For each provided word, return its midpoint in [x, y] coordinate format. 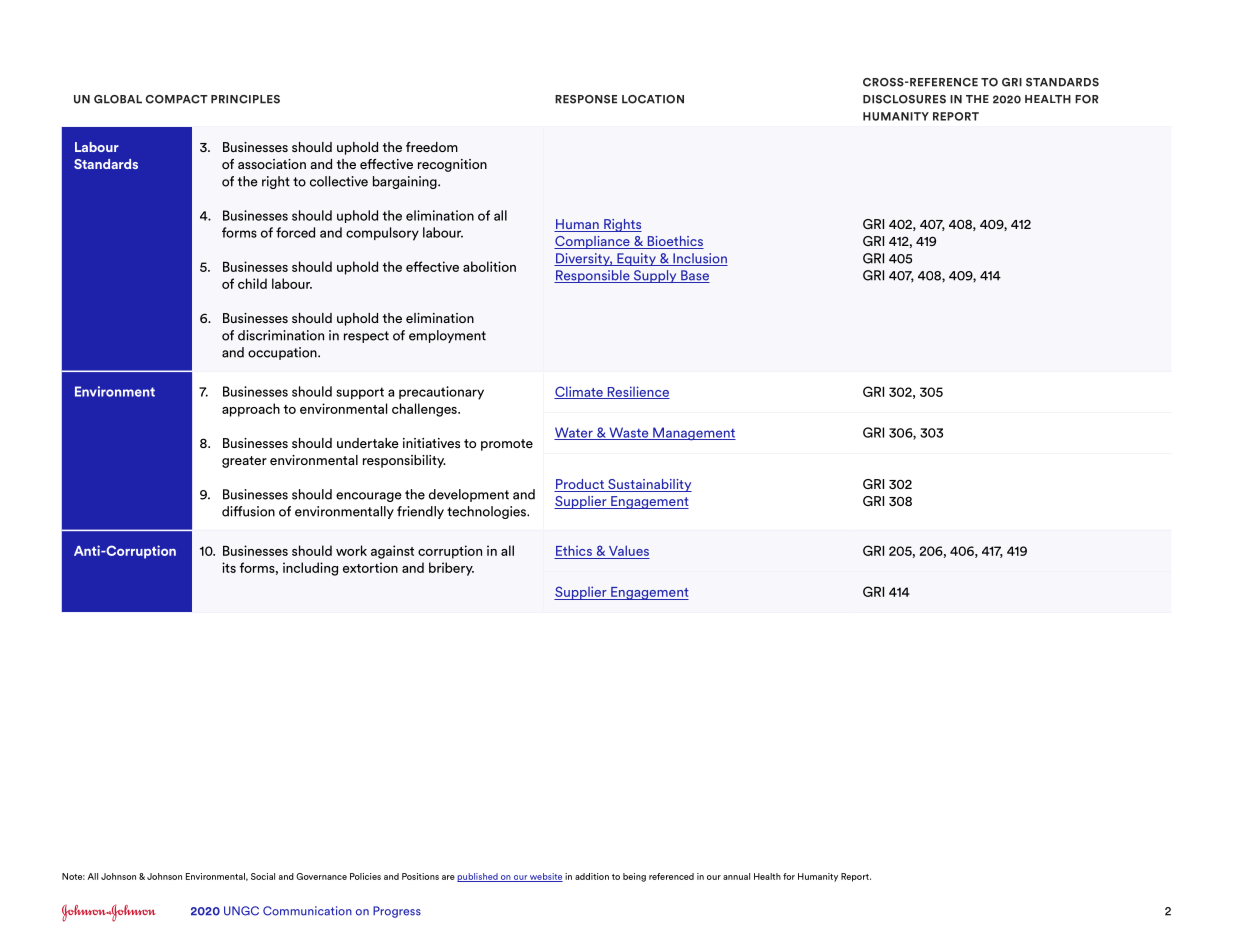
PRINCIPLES [245, 99]
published [478, 877]
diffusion [248, 511]
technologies [487, 512]
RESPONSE [586, 99]
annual [736, 876]
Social [263, 876]
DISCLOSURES [904, 99]
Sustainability [649, 485]
